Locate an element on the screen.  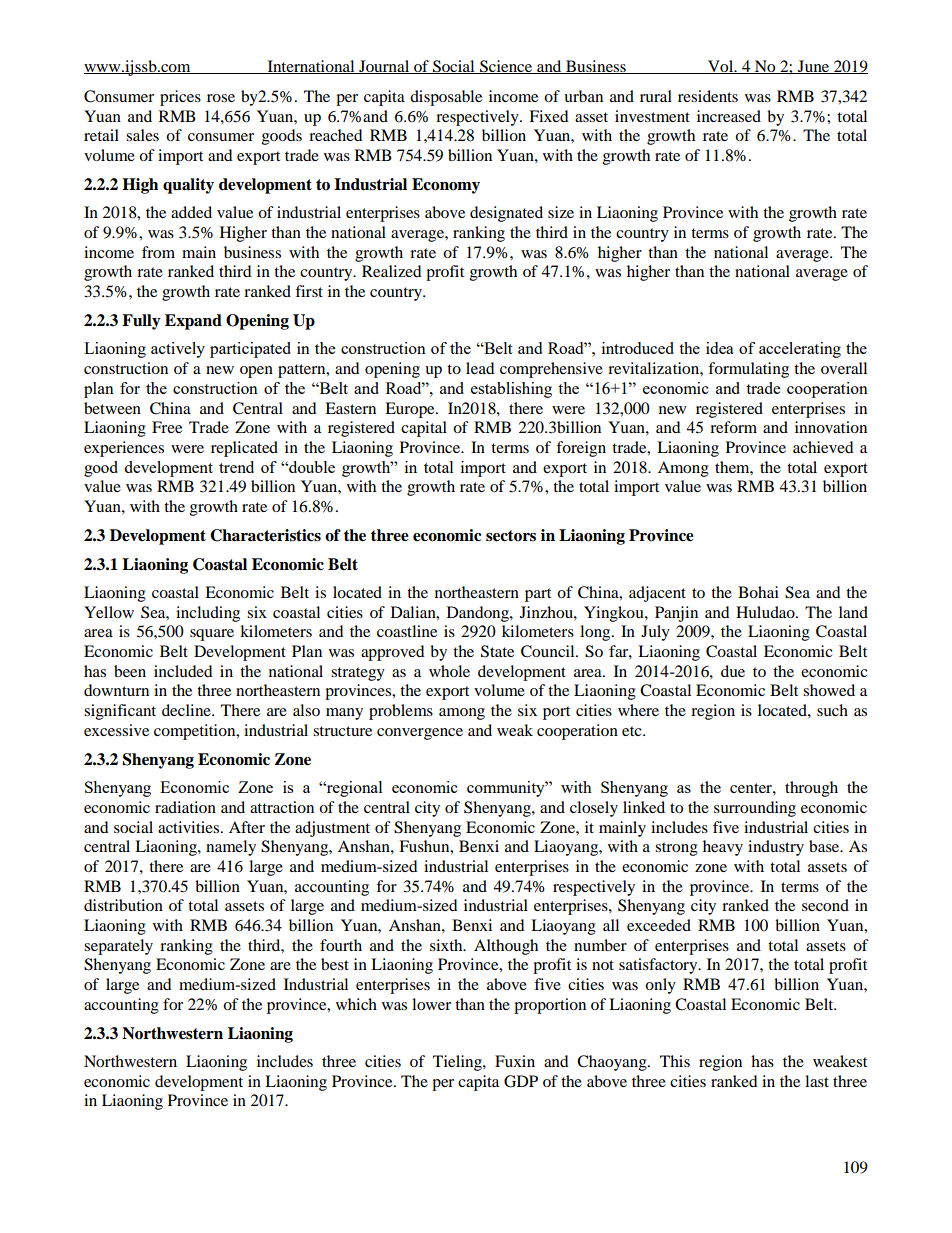
increased is located at coordinates (729, 116).
